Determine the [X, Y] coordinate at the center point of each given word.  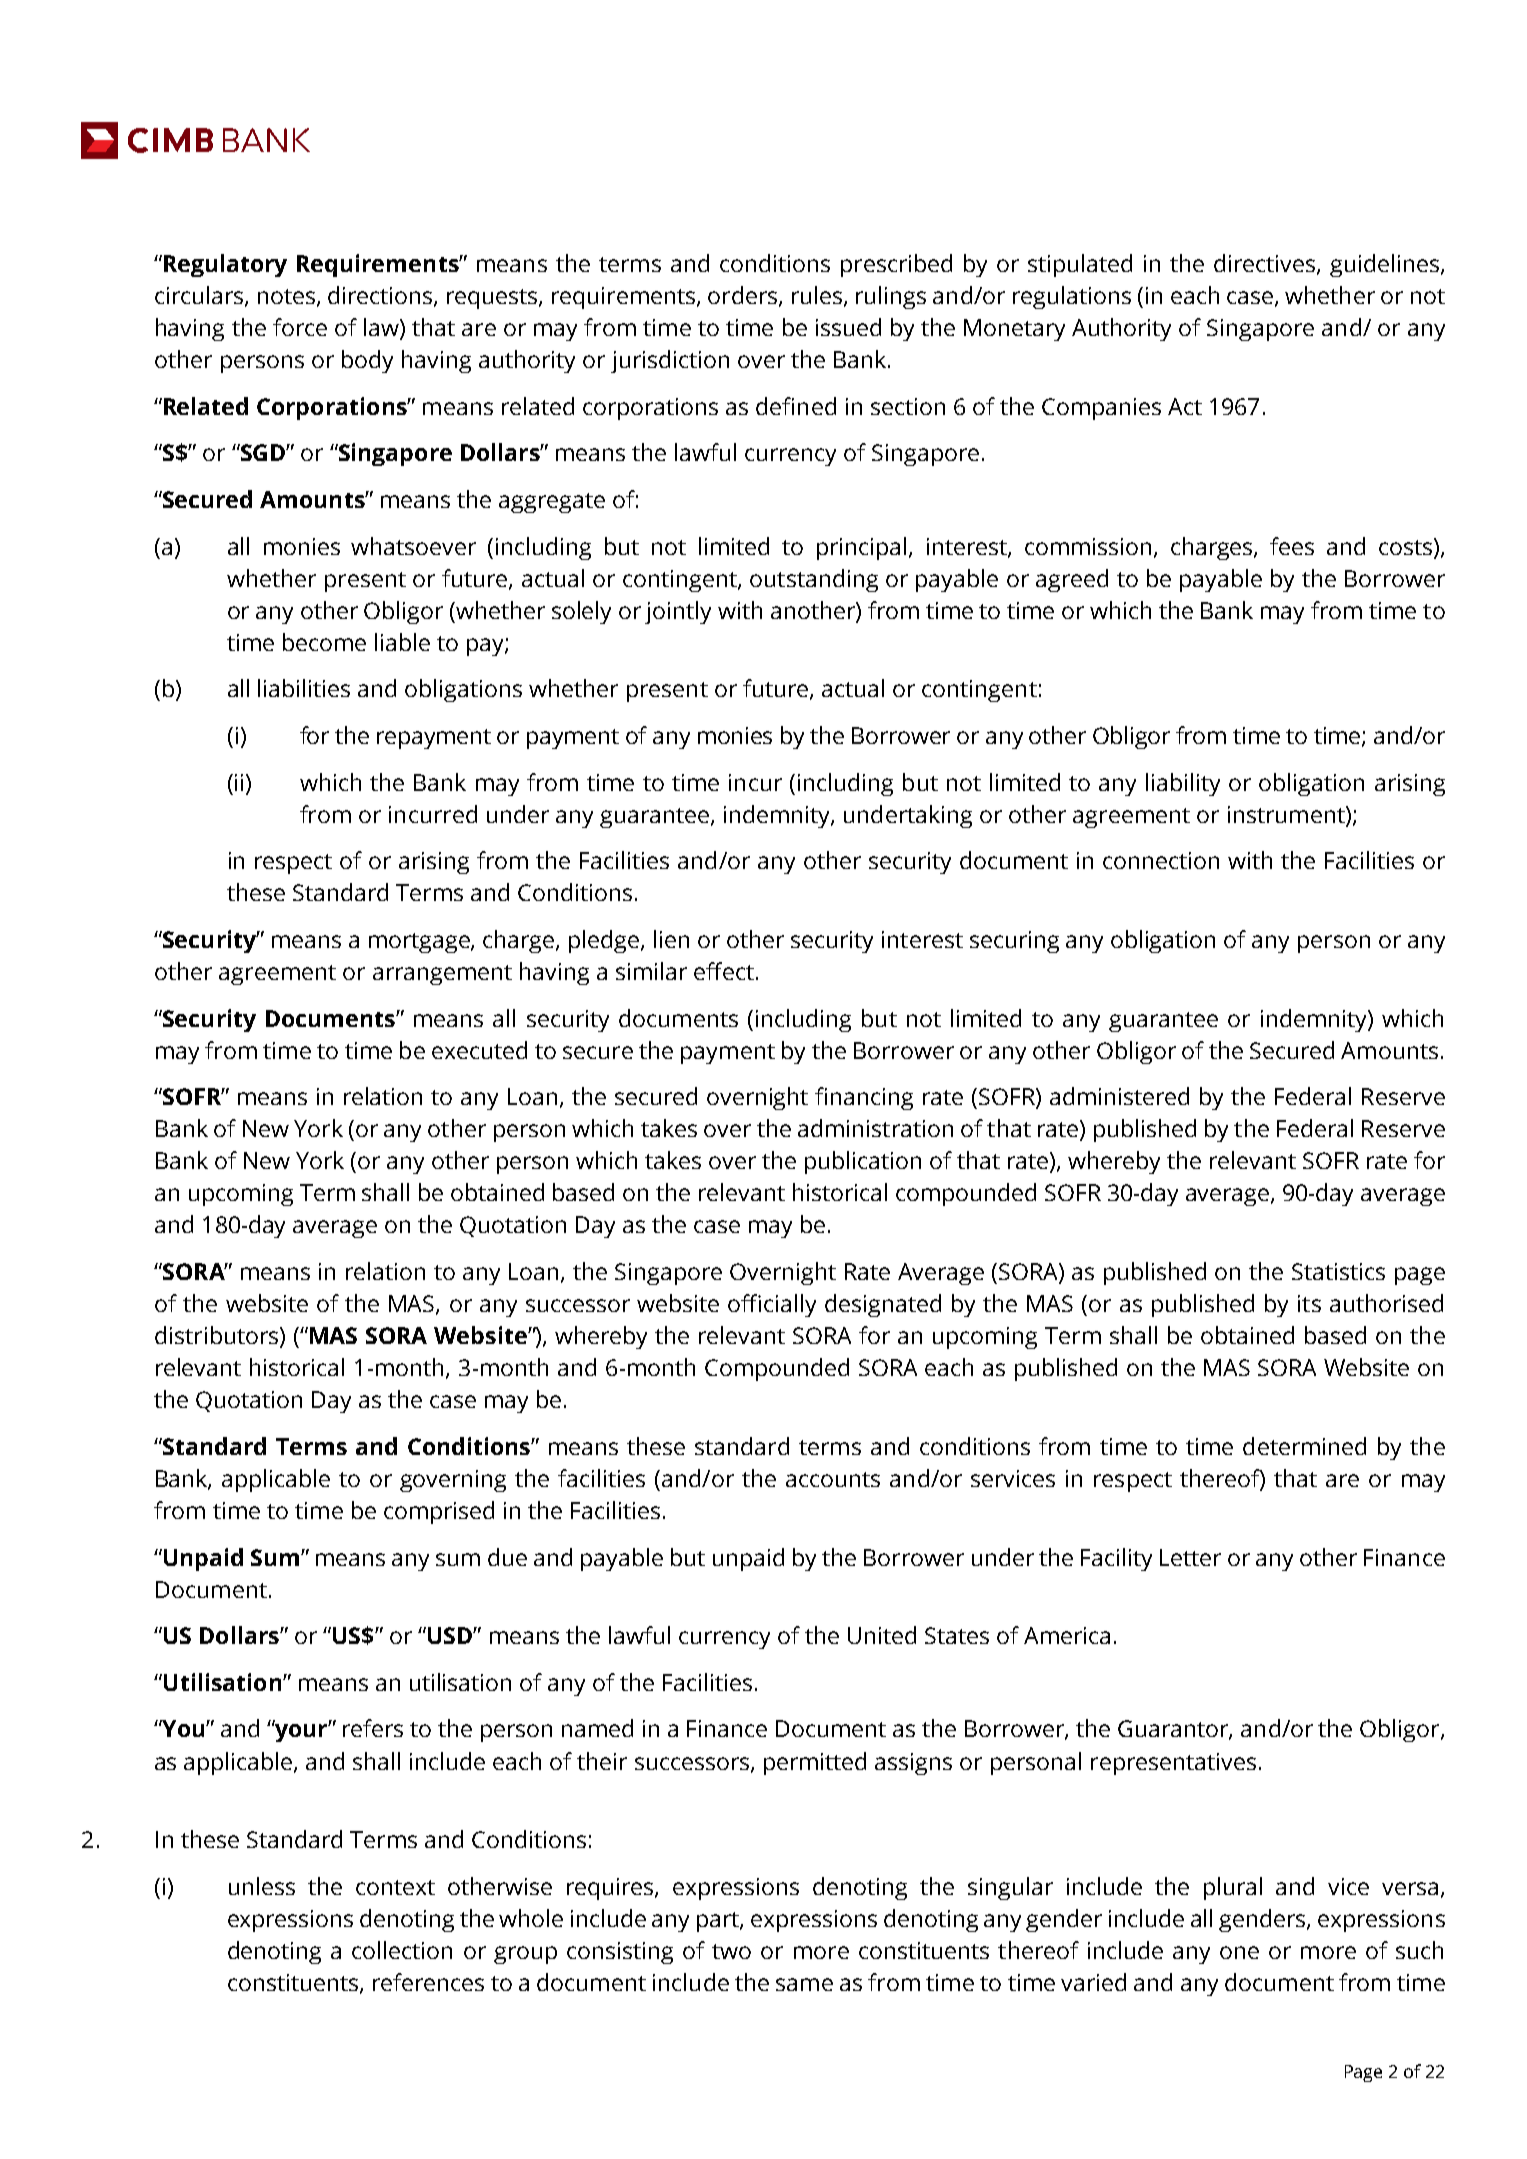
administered [1119, 1096]
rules [817, 295]
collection [402, 1950]
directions [381, 296]
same [804, 1984]
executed [479, 1050]
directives [1266, 264]
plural [1233, 1888]
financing [864, 1098]
